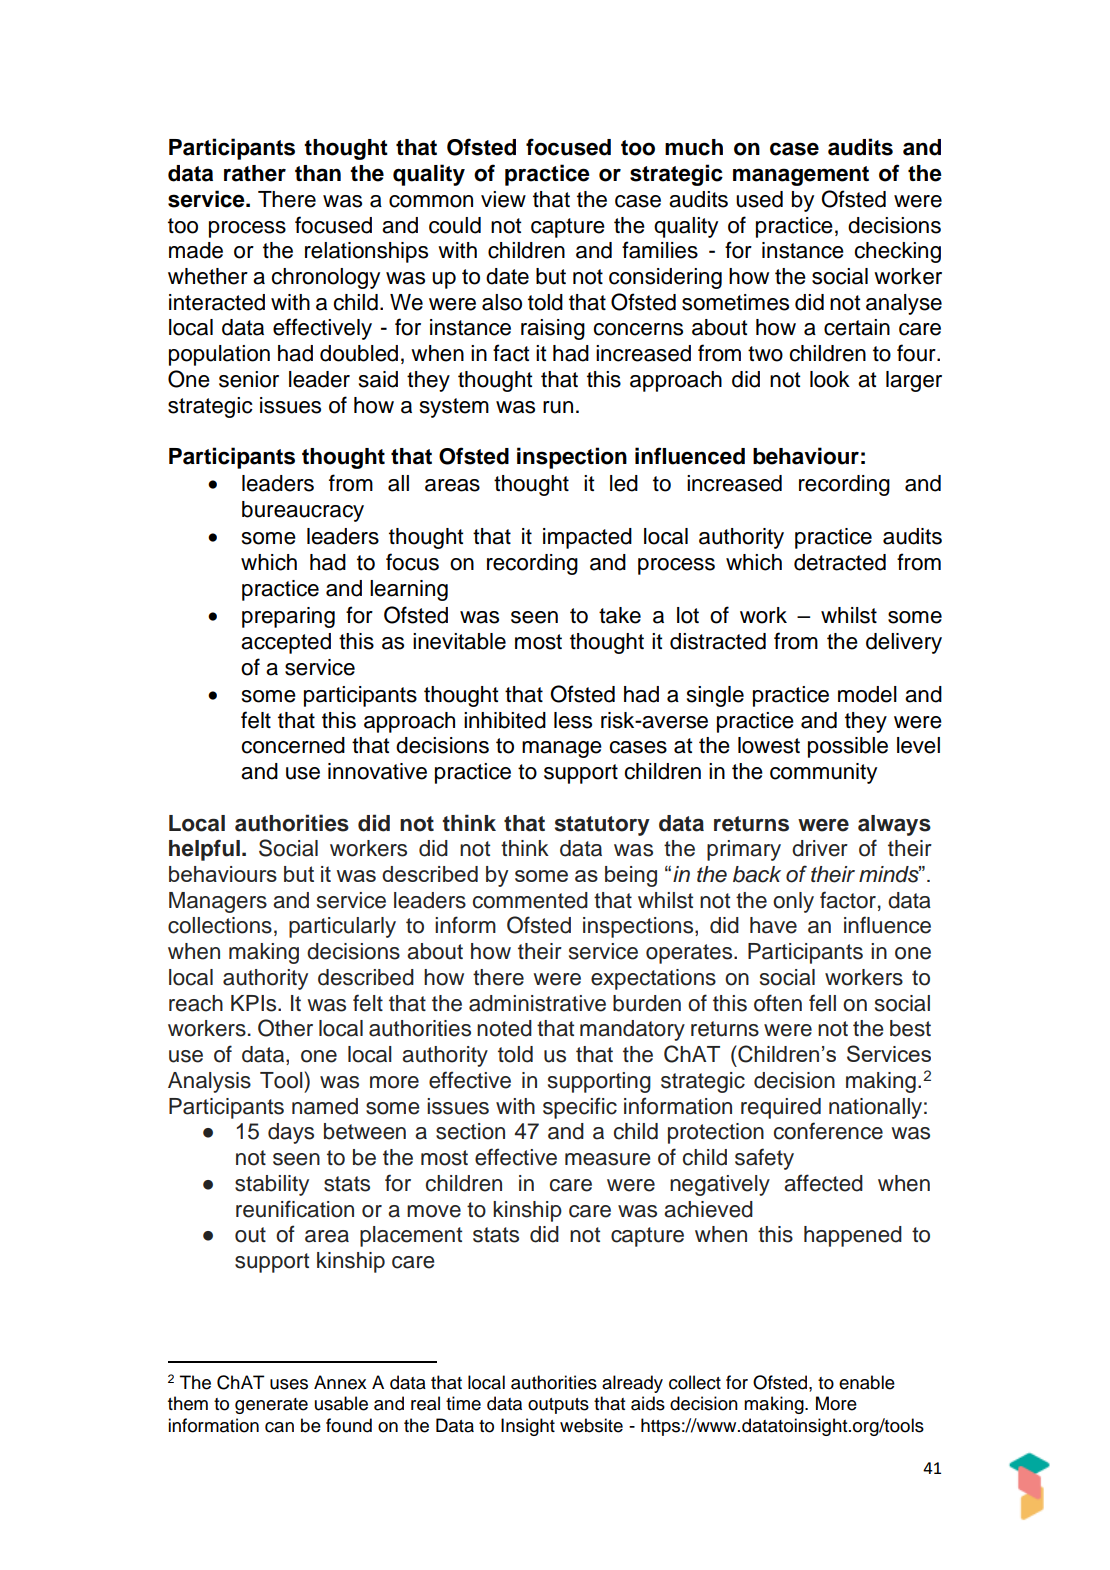 Image resolution: width=1110 pixels, height=1570 pixels. I want to click on rather, so click(255, 173).
